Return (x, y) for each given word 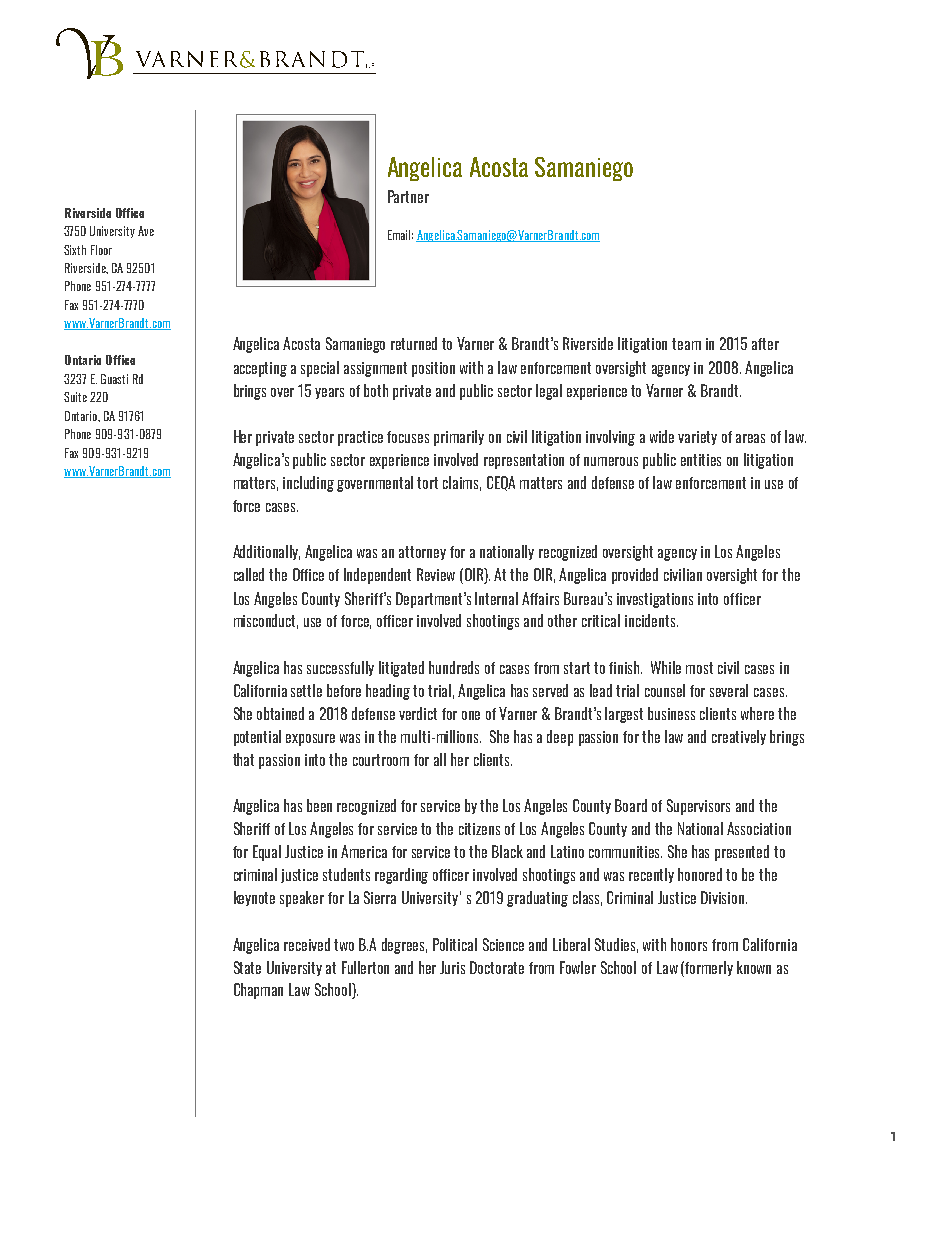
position (433, 369)
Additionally (266, 552)
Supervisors (698, 807)
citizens (479, 829)
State (247, 967)
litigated (401, 669)
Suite (75, 397)
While (666, 667)
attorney (422, 553)
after (765, 344)
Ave (146, 231)
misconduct (266, 621)
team (686, 344)
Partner (408, 196)
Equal (267, 853)
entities (701, 460)
